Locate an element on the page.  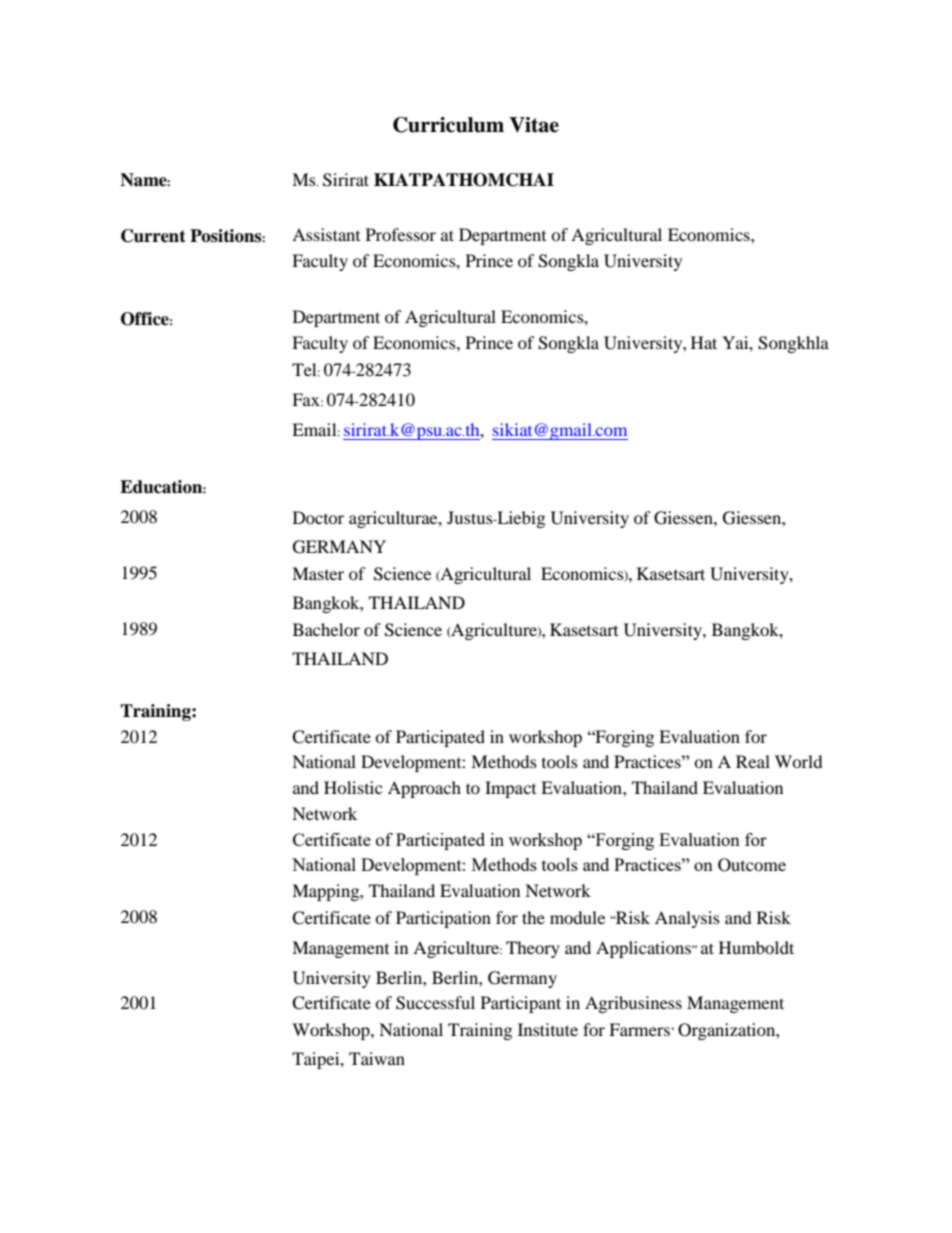
Curriculum is located at coordinates (448, 125).
